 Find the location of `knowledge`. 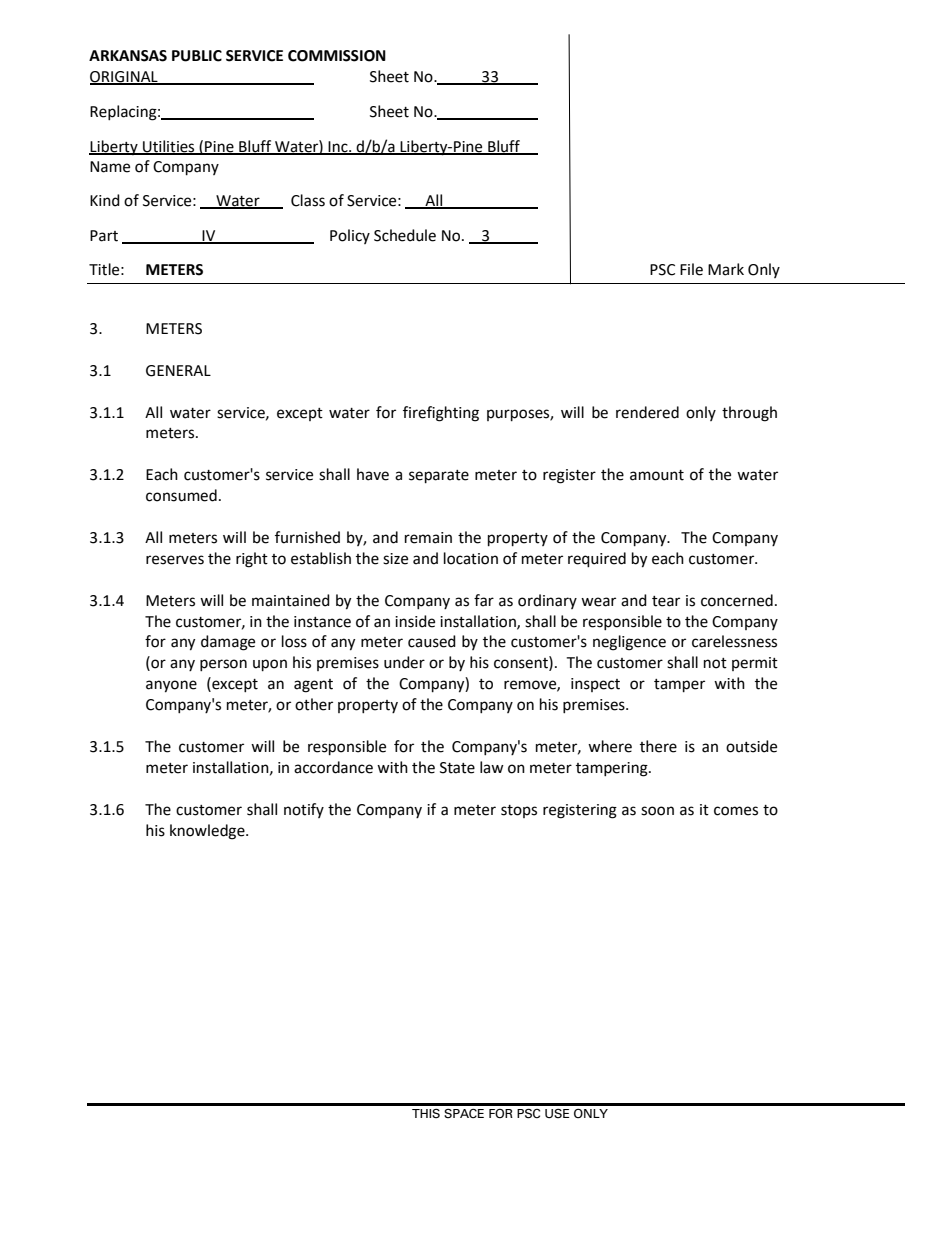

knowledge is located at coordinates (208, 832).
